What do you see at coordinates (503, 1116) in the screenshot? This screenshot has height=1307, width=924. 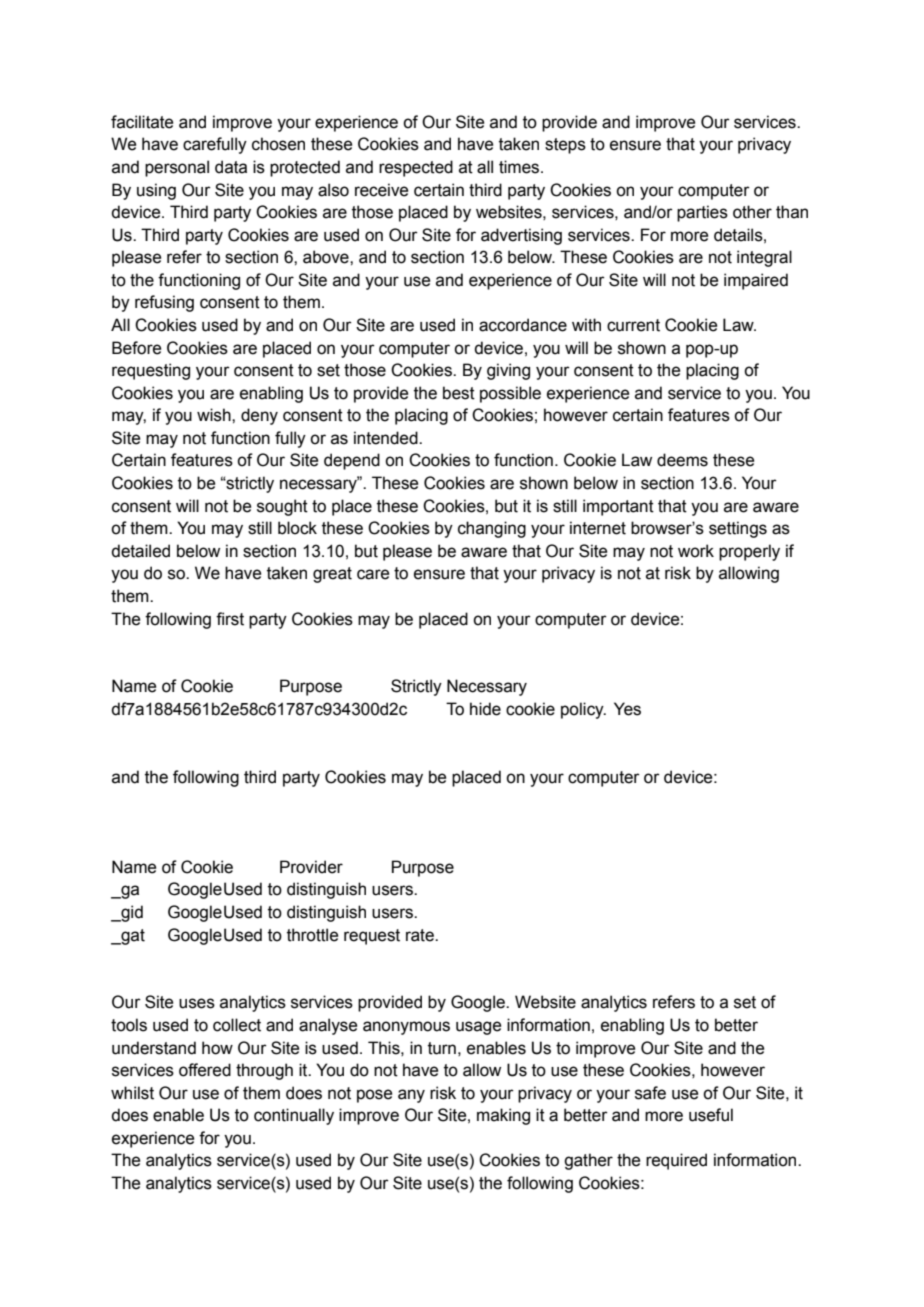 I see `making` at bounding box center [503, 1116].
